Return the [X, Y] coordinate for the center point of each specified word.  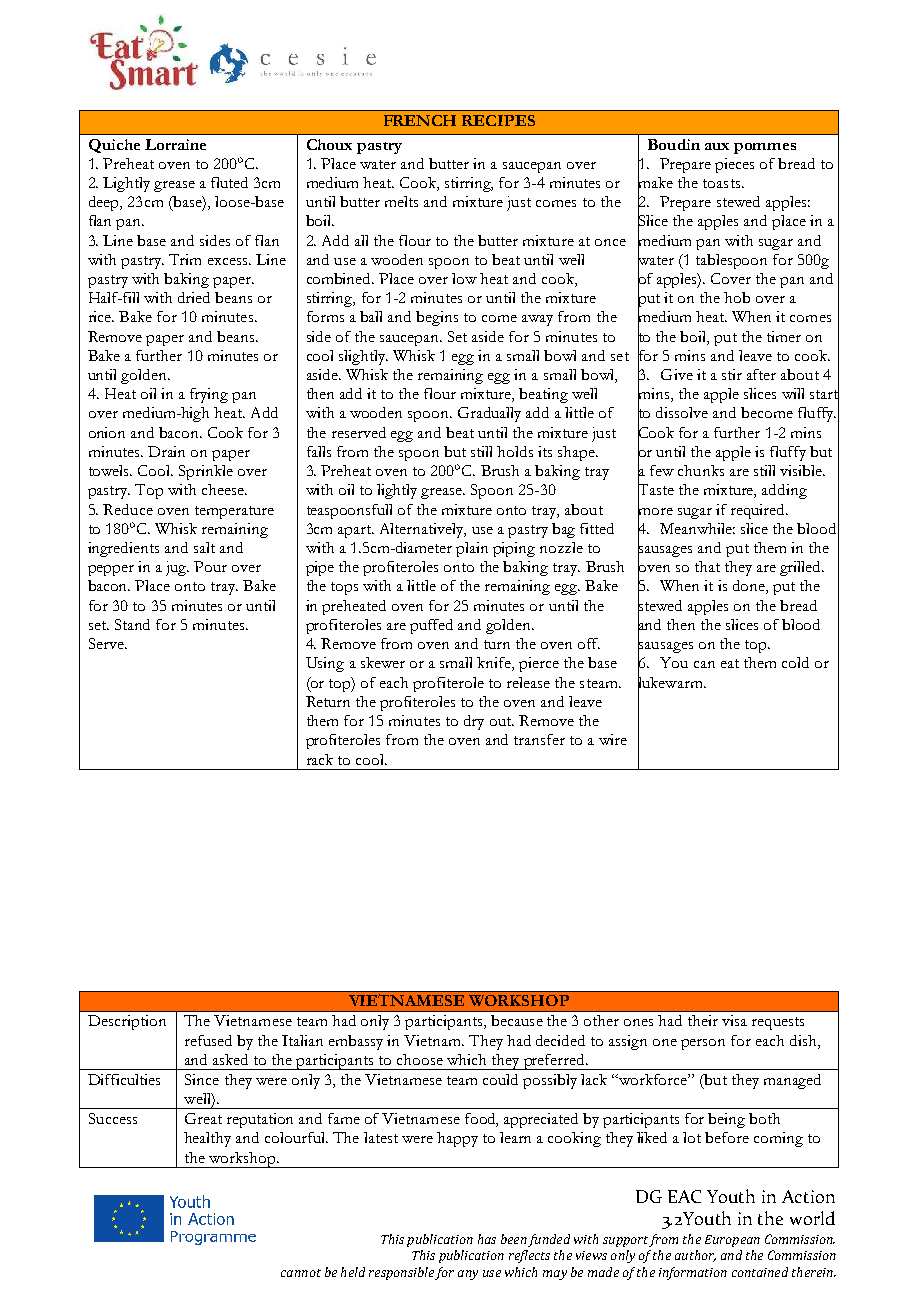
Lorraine [175, 144]
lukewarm [671, 682]
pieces [734, 165]
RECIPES [498, 120]
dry [474, 722]
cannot [301, 1273]
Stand [132, 624]
